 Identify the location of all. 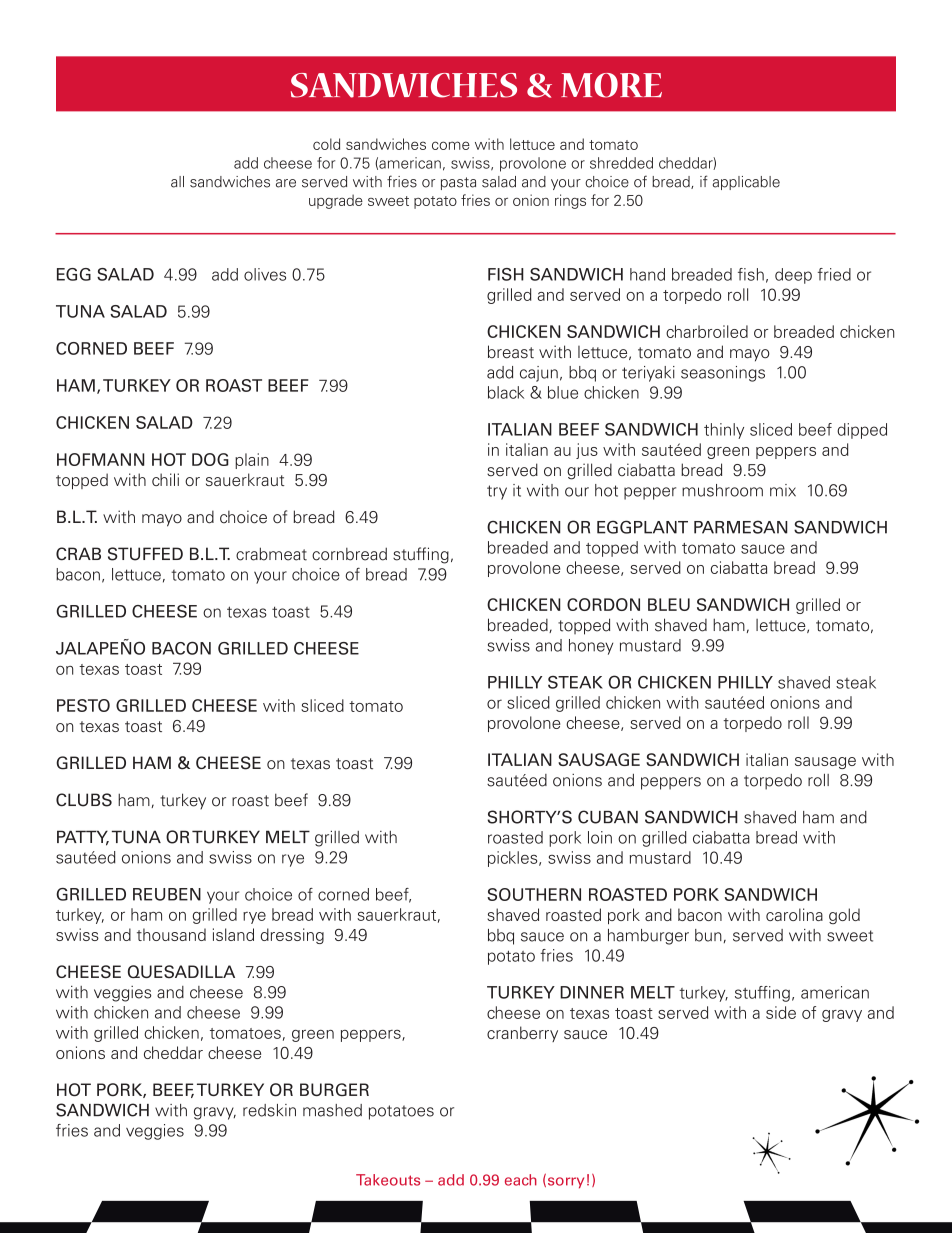
(177, 182).
